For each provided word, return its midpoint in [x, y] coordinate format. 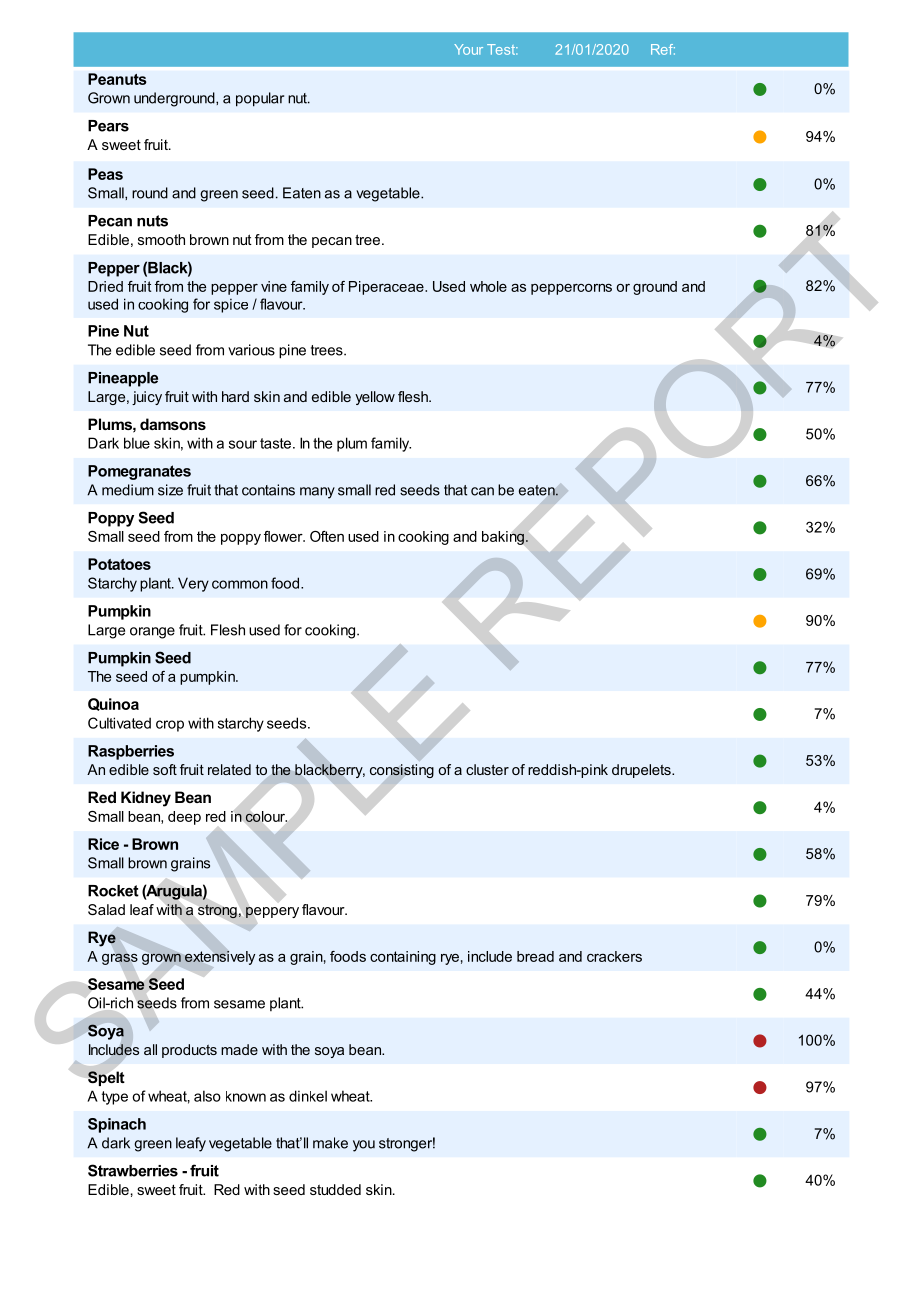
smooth [161, 239]
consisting [402, 771]
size [170, 490]
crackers [614, 956]
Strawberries [133, 1170]
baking [503, 538]
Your [468, 49]
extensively [220, 958]
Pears [108, 126]
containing [403, 958]
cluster [487, 769]
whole [488, 286]
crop [170, 726]
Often [327, 536]
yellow [375, 398]
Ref [663, 49]
